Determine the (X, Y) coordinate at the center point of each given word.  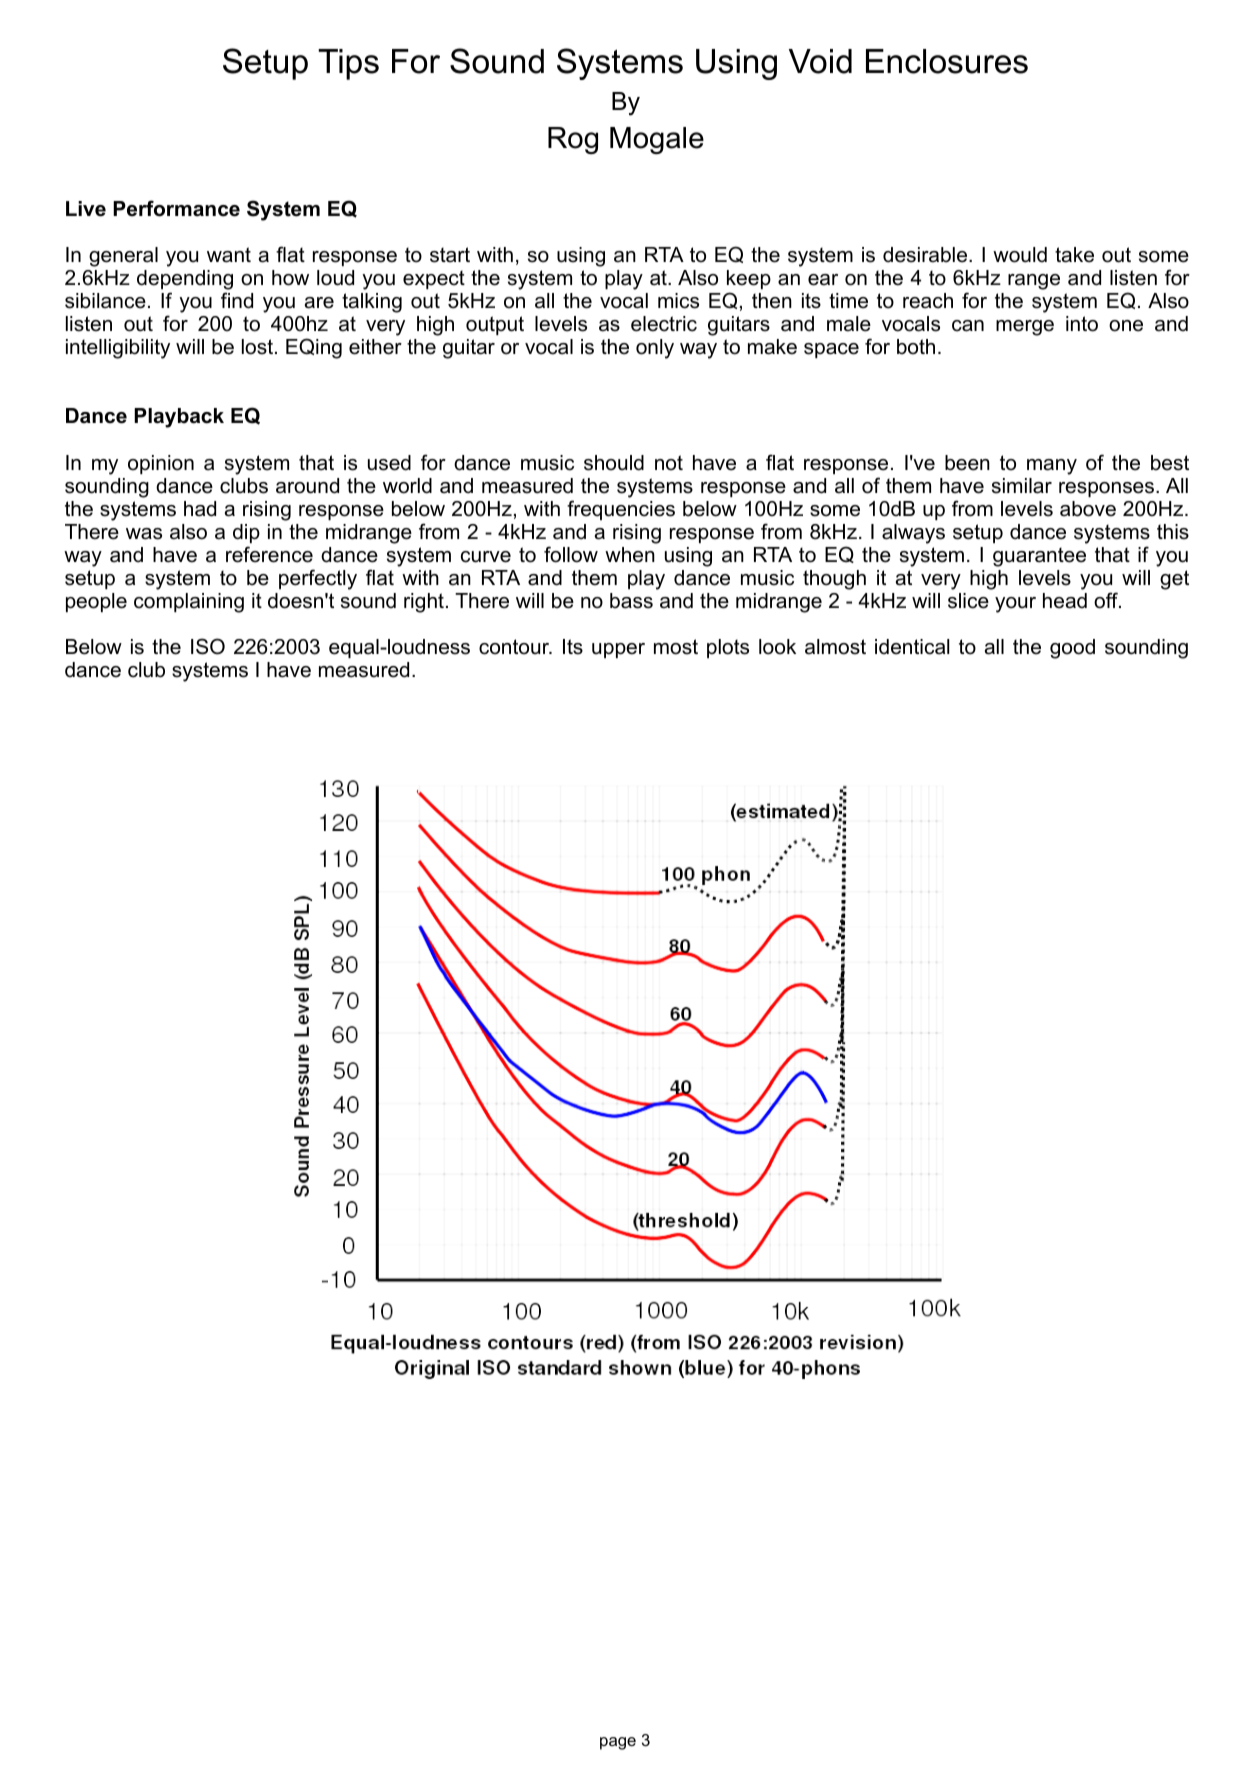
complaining (189, 603)
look (777, 647)
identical (912, 647)
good (1072, 649)
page (618, 1743)
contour (515, 647)
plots (728, 648)
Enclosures (947, 61)
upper (618, 650)
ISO (208, 646)
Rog (573, 140)
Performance (176, 208)
